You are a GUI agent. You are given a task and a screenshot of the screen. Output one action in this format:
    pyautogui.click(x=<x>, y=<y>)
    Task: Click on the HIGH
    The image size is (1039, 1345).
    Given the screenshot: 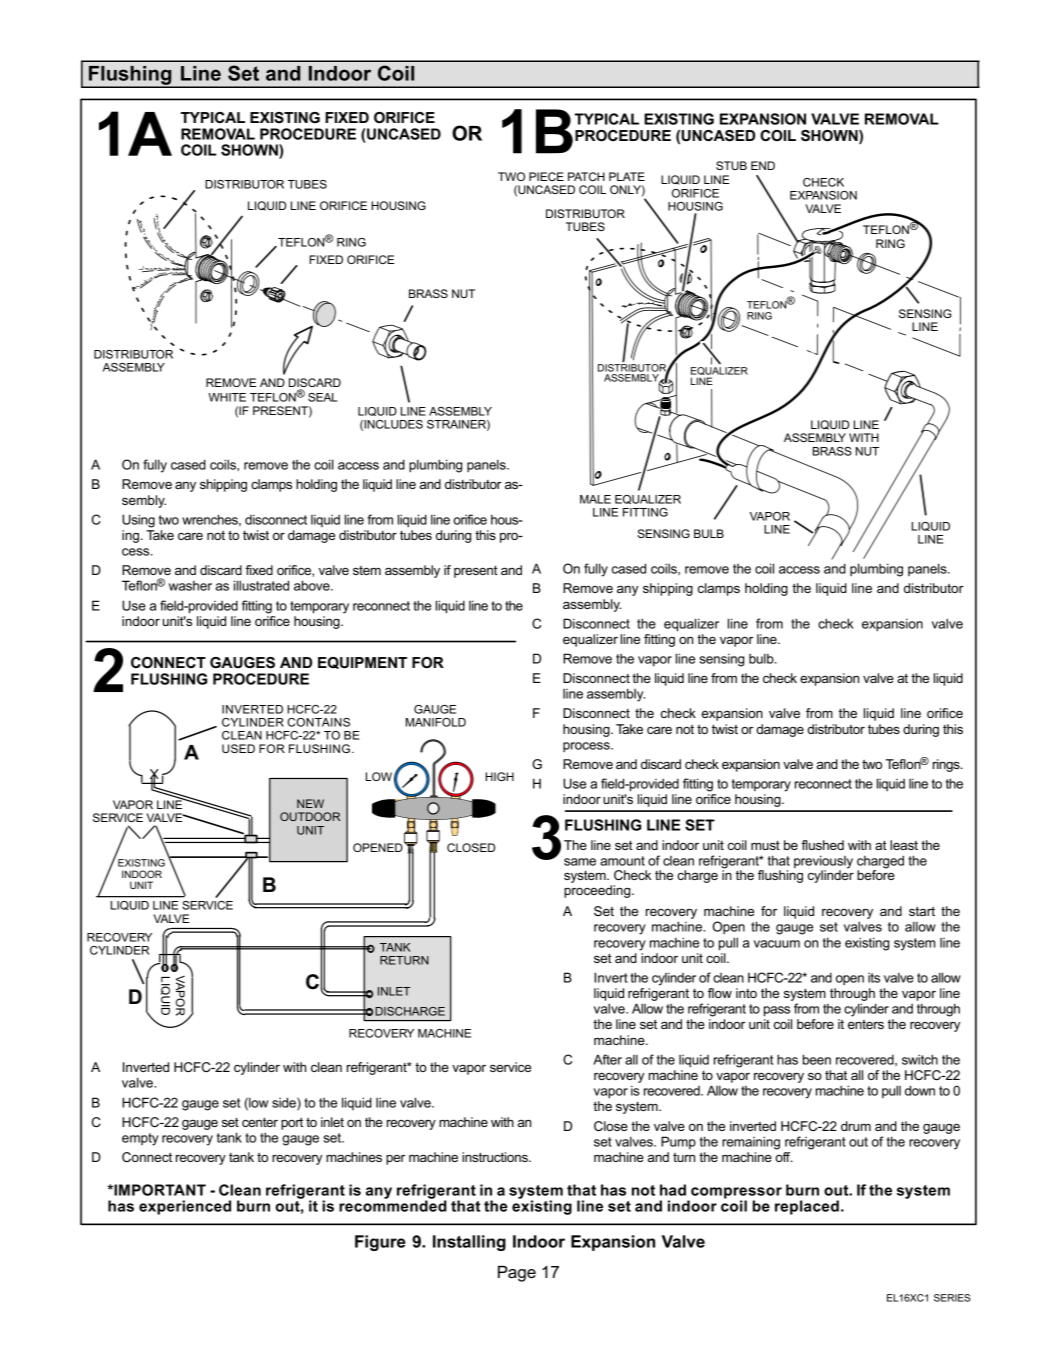 What is the action you would take?
    pyautogui.click(x=499, y=776)
